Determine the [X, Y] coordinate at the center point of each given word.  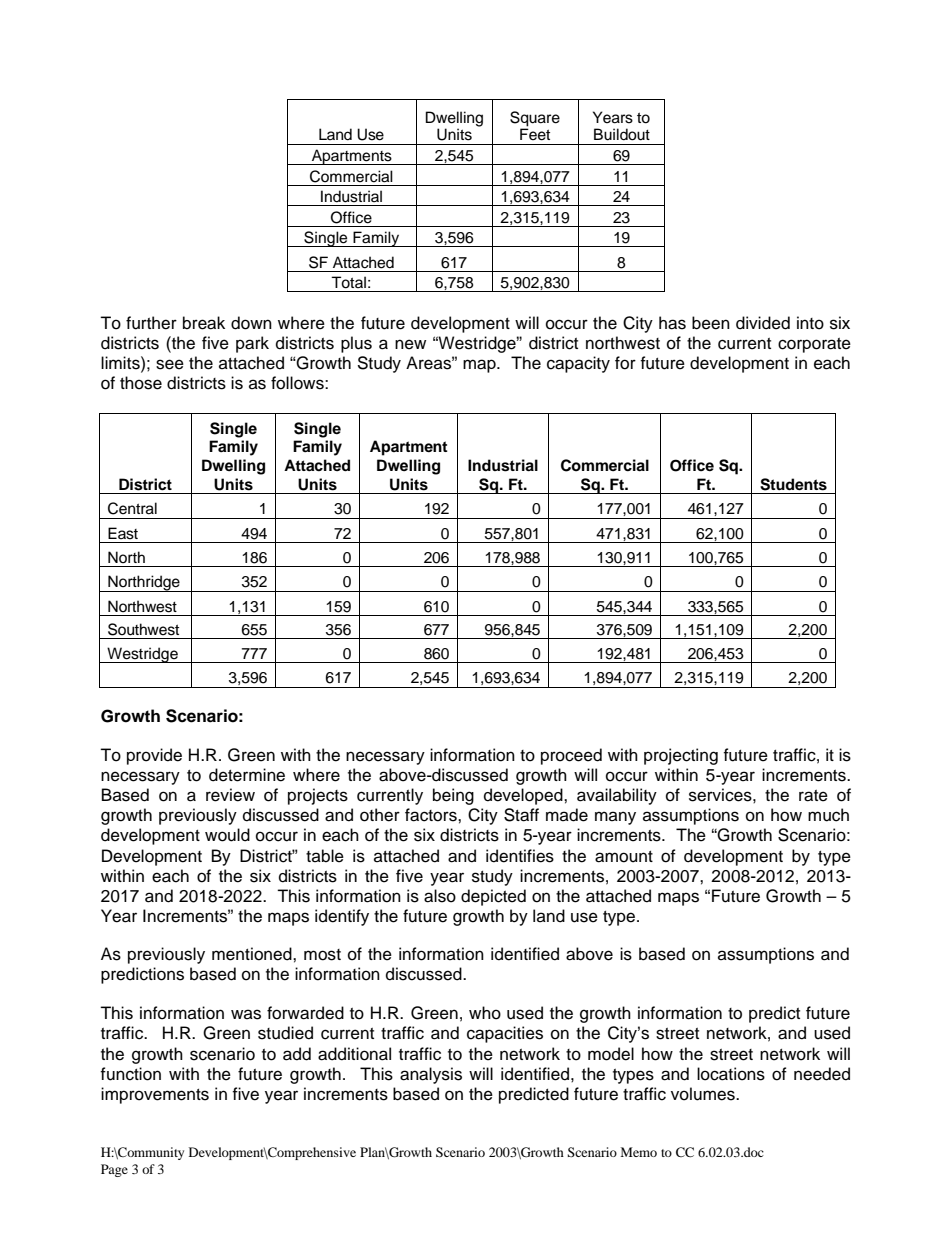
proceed [571, 756]
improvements [155, 1095]
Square [535, 119]
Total [348, 282]
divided [763, 323]
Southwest [143, 629]
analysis [431, 1075]
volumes [704, 1094]
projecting [681, 756]
